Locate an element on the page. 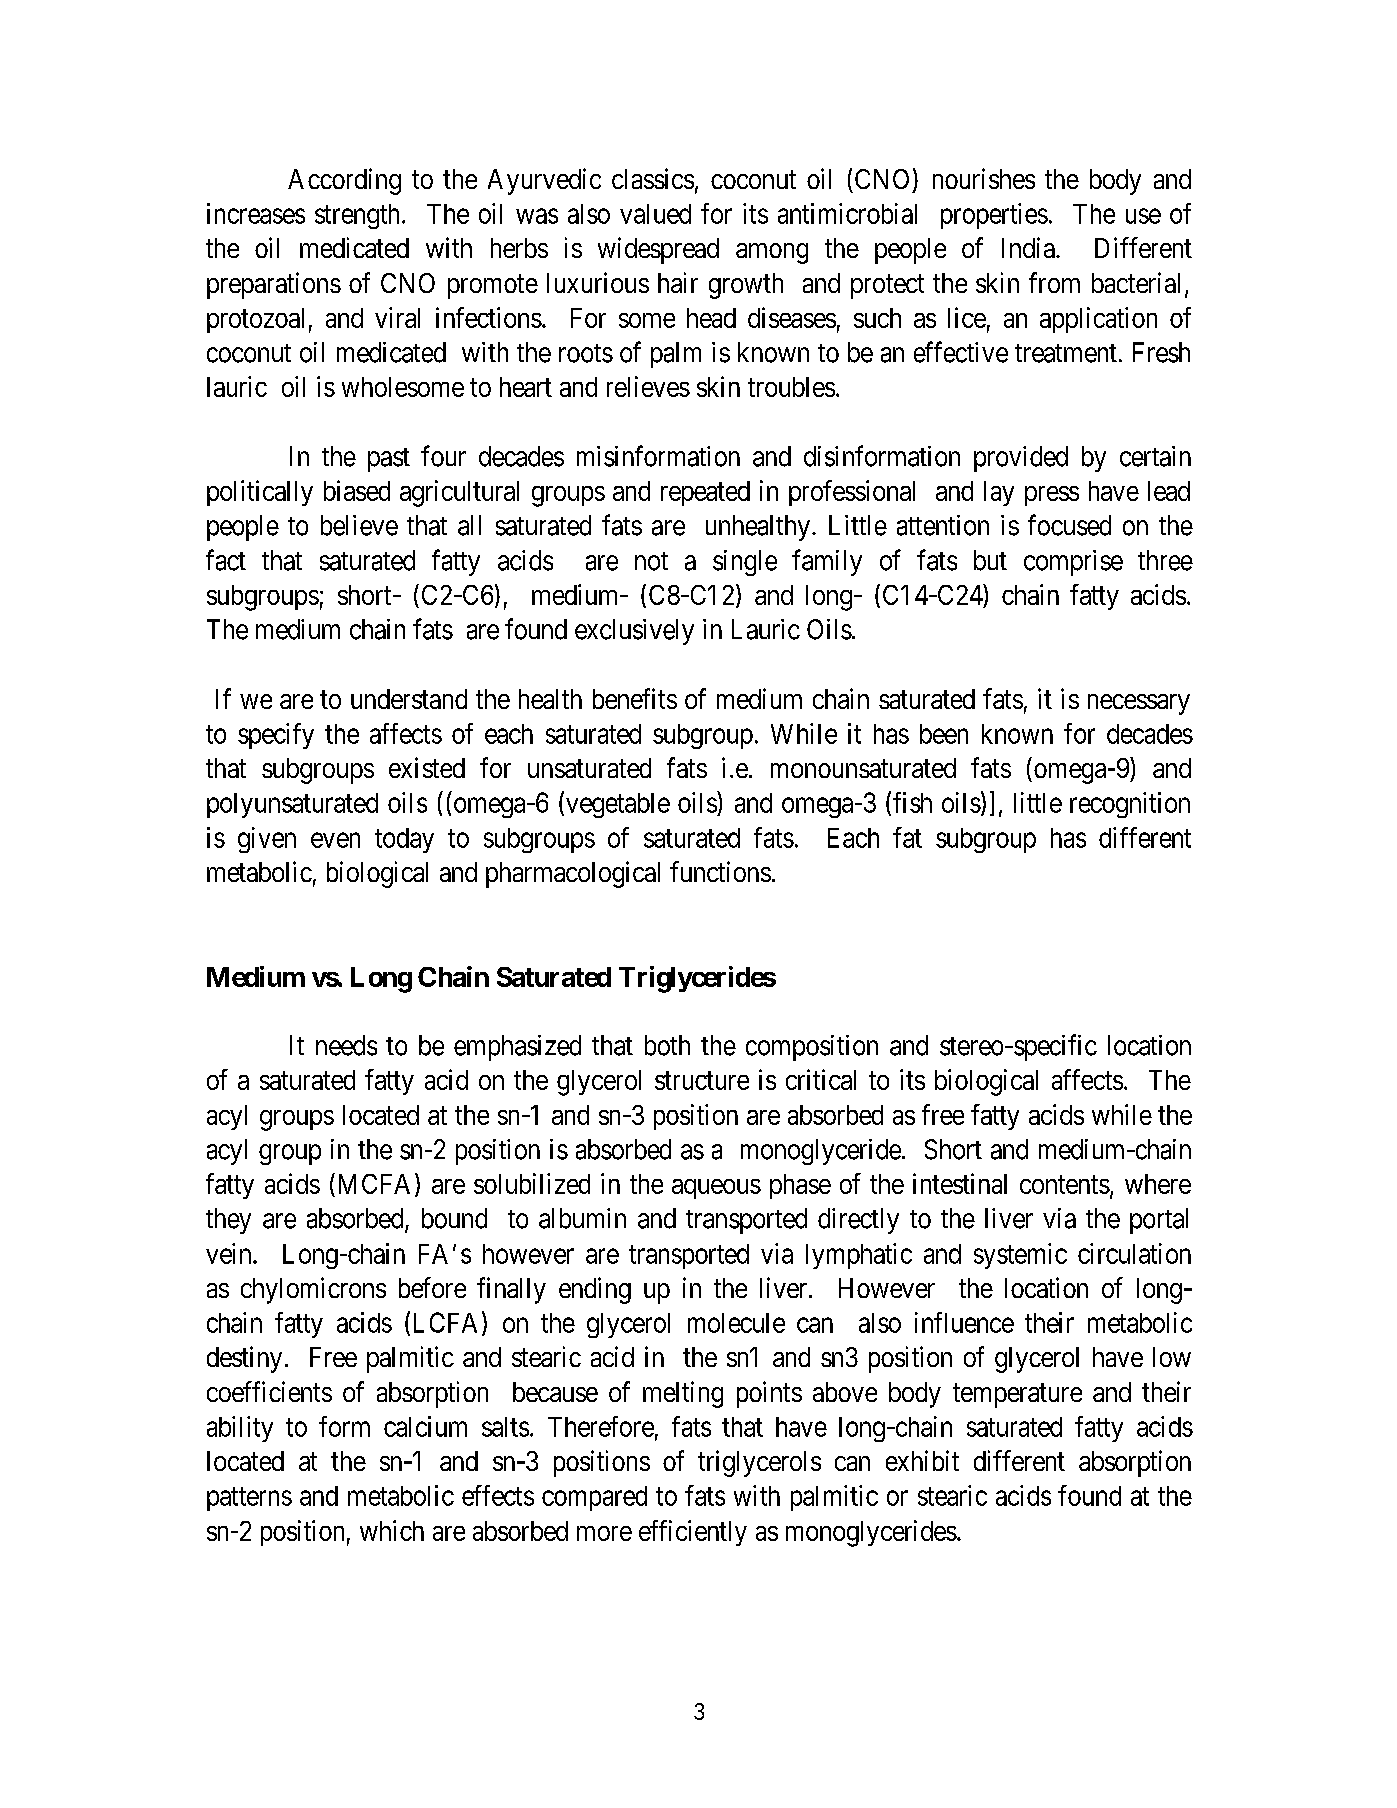 The image size is (1397, 1808). which is located at coordinates (392, 1530).
